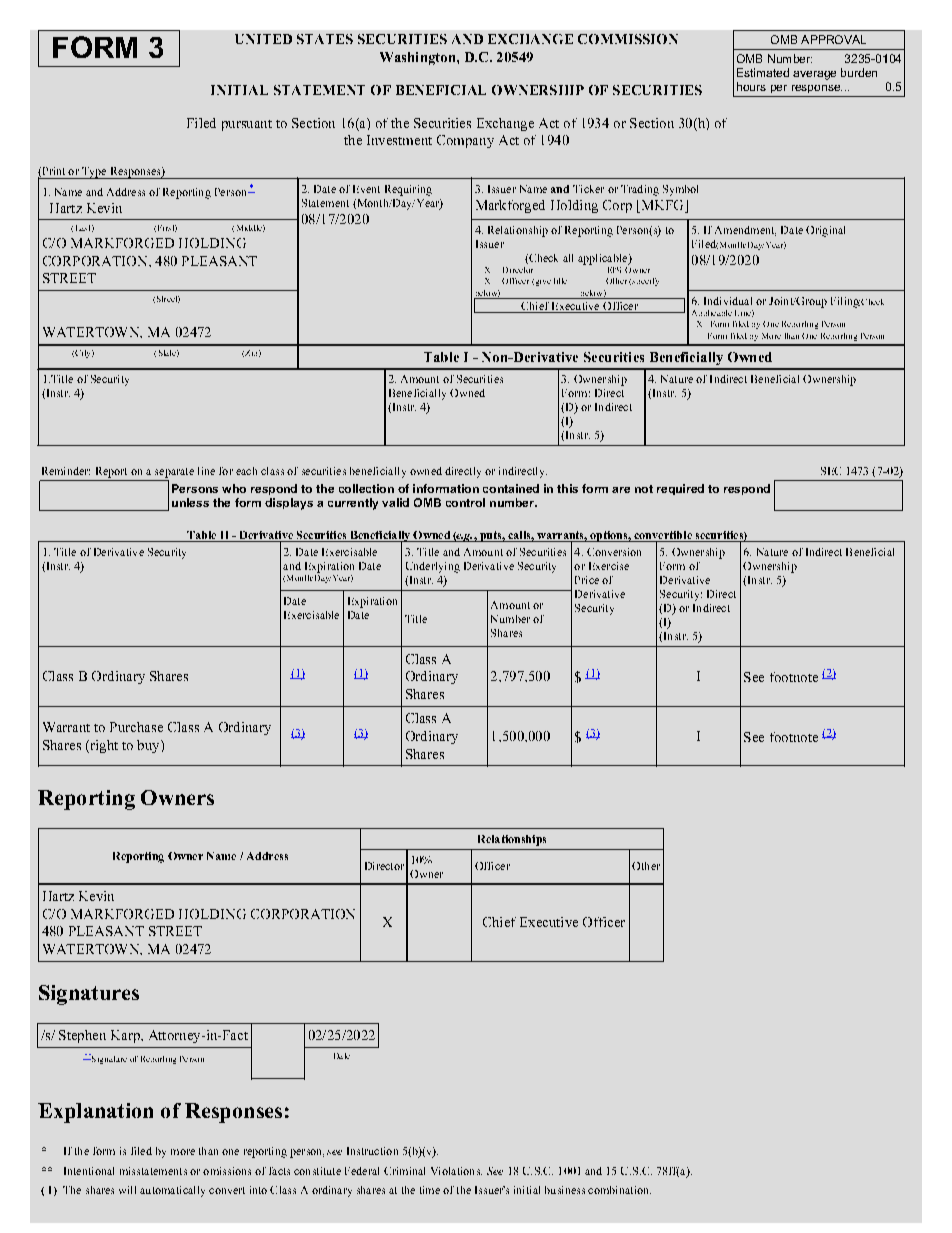 This screenshot has width=952, height=1233. Describe the element at coordinates (149, 746) in the screenshot. I see `buy` at that location.
